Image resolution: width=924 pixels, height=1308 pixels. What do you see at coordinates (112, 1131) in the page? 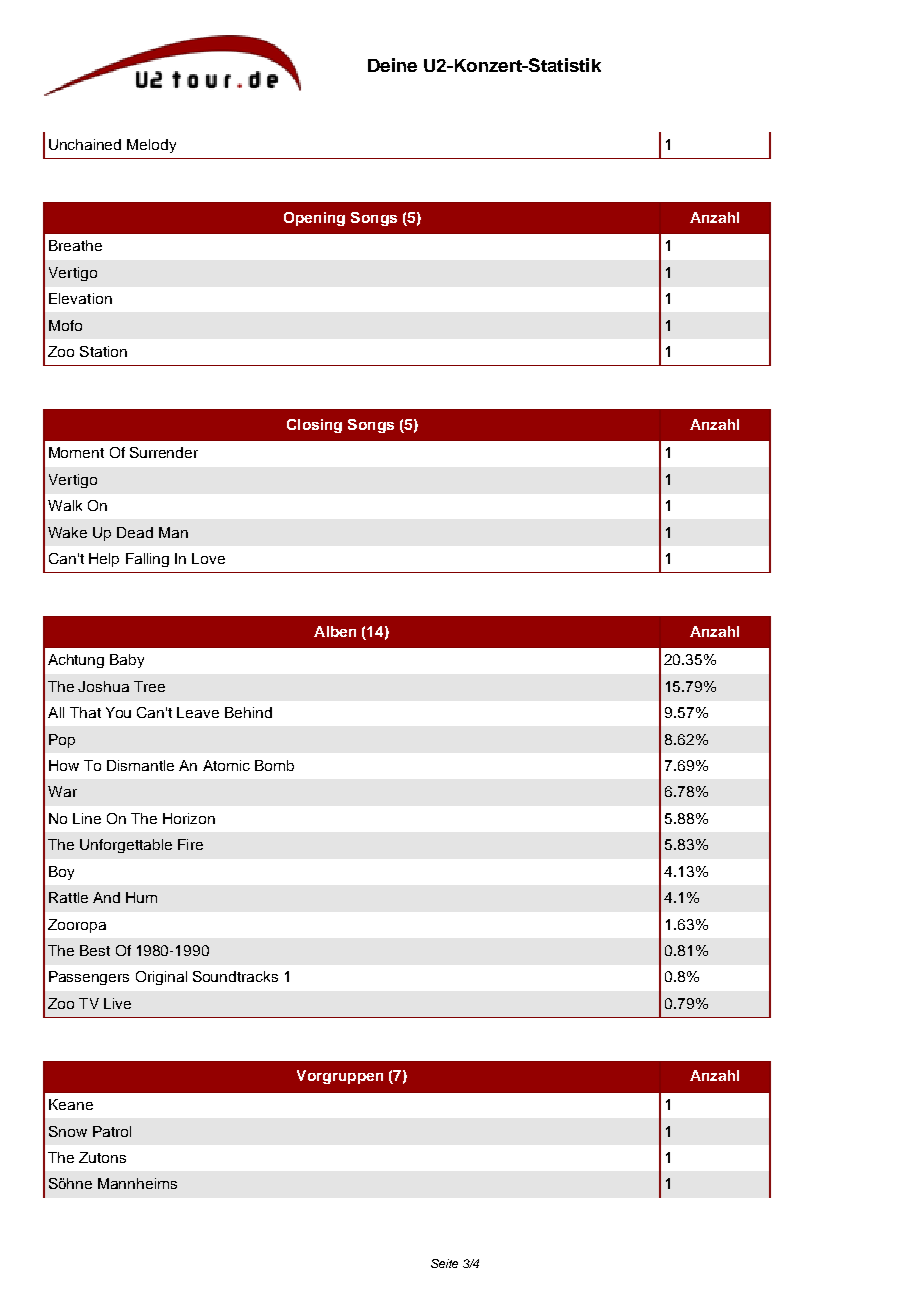
I see `Patrol` at bounding box center [112, 1131].
